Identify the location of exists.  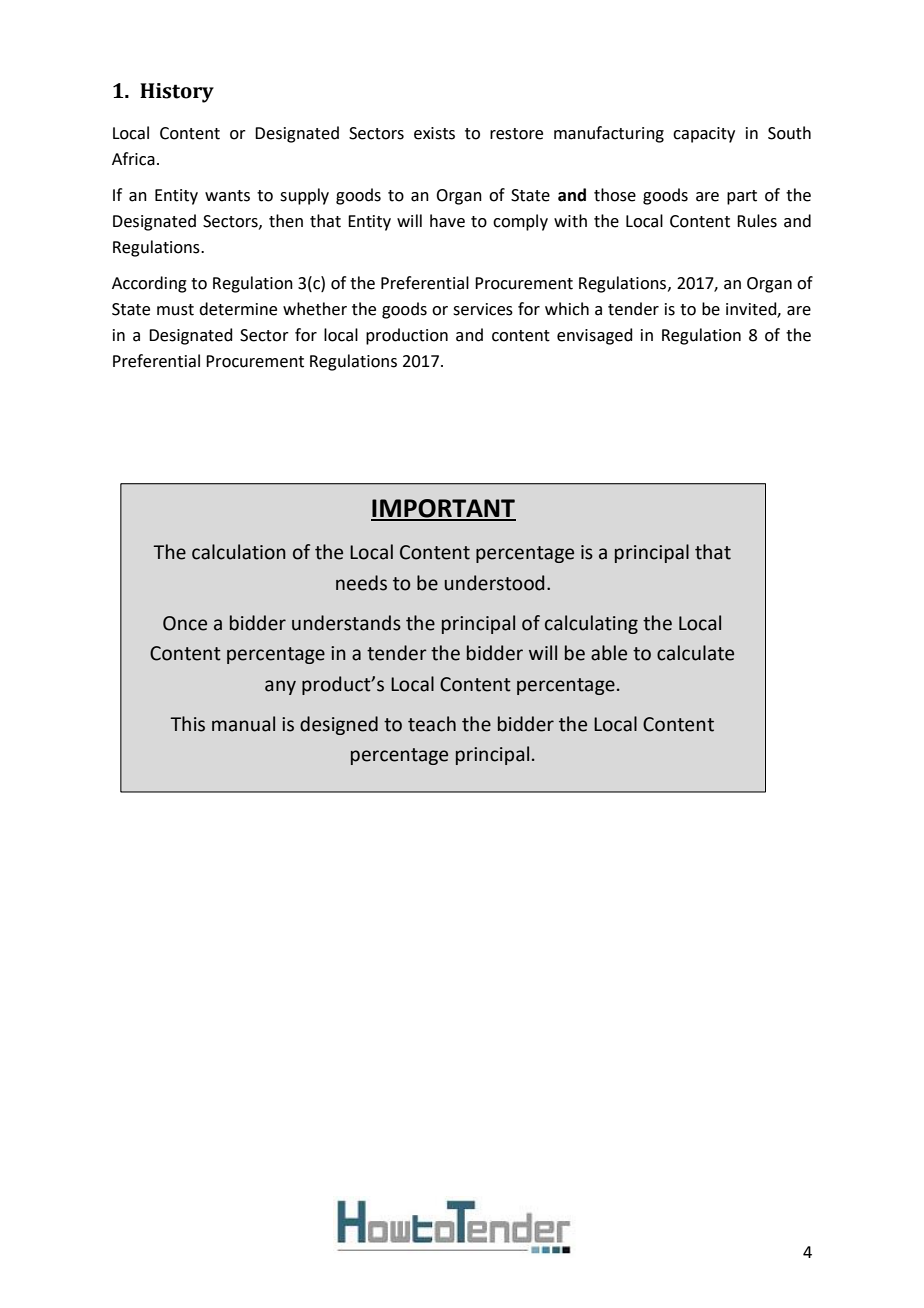
(434, 133).
